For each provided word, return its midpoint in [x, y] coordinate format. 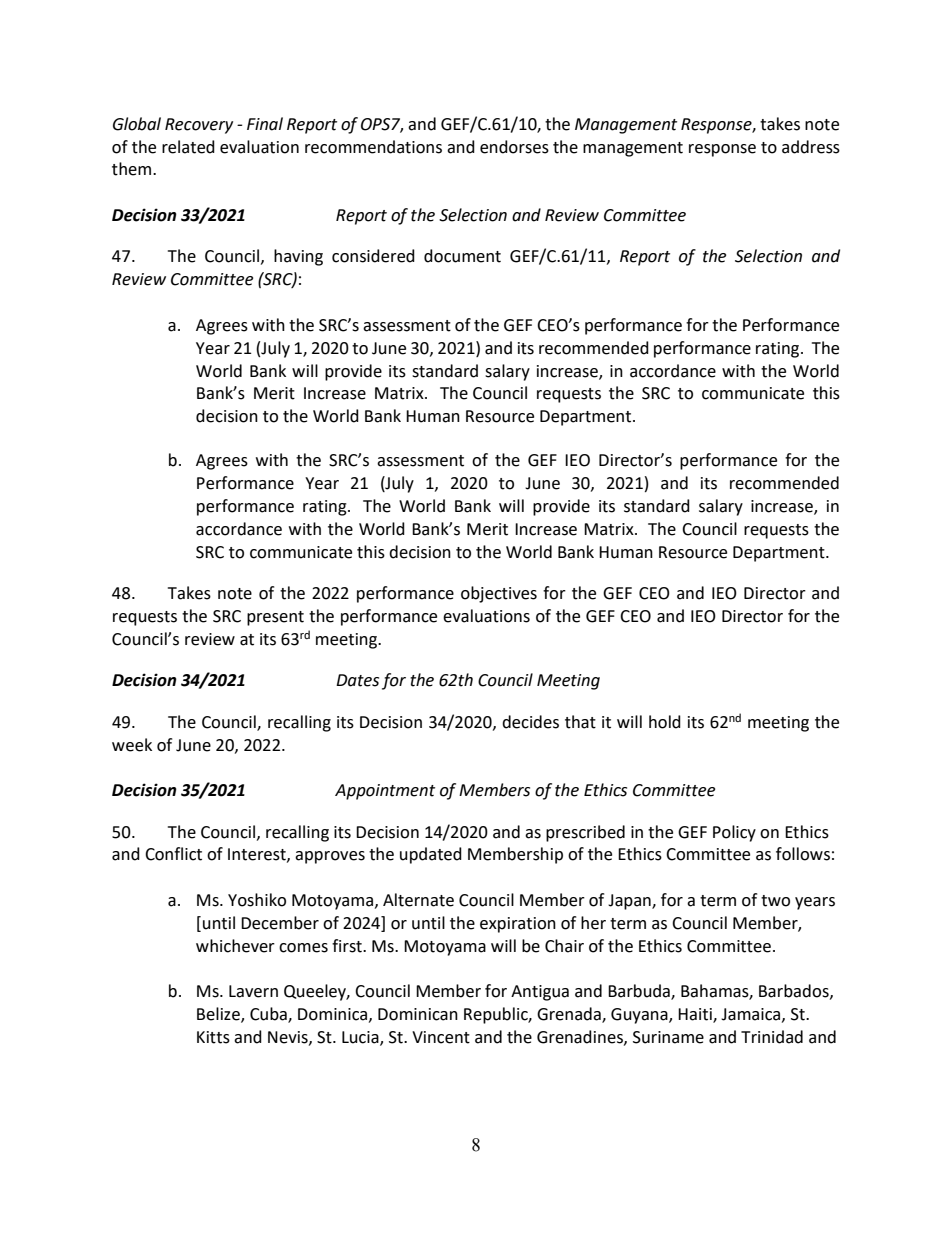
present [275, 618]
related [188, 147]
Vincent [441, 1037]
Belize [219, 1015]
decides [530, 722]
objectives [499, 594]
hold [665, 722]
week [132, 745]
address [811, 147]
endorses [514, 147]
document [462, 256]
